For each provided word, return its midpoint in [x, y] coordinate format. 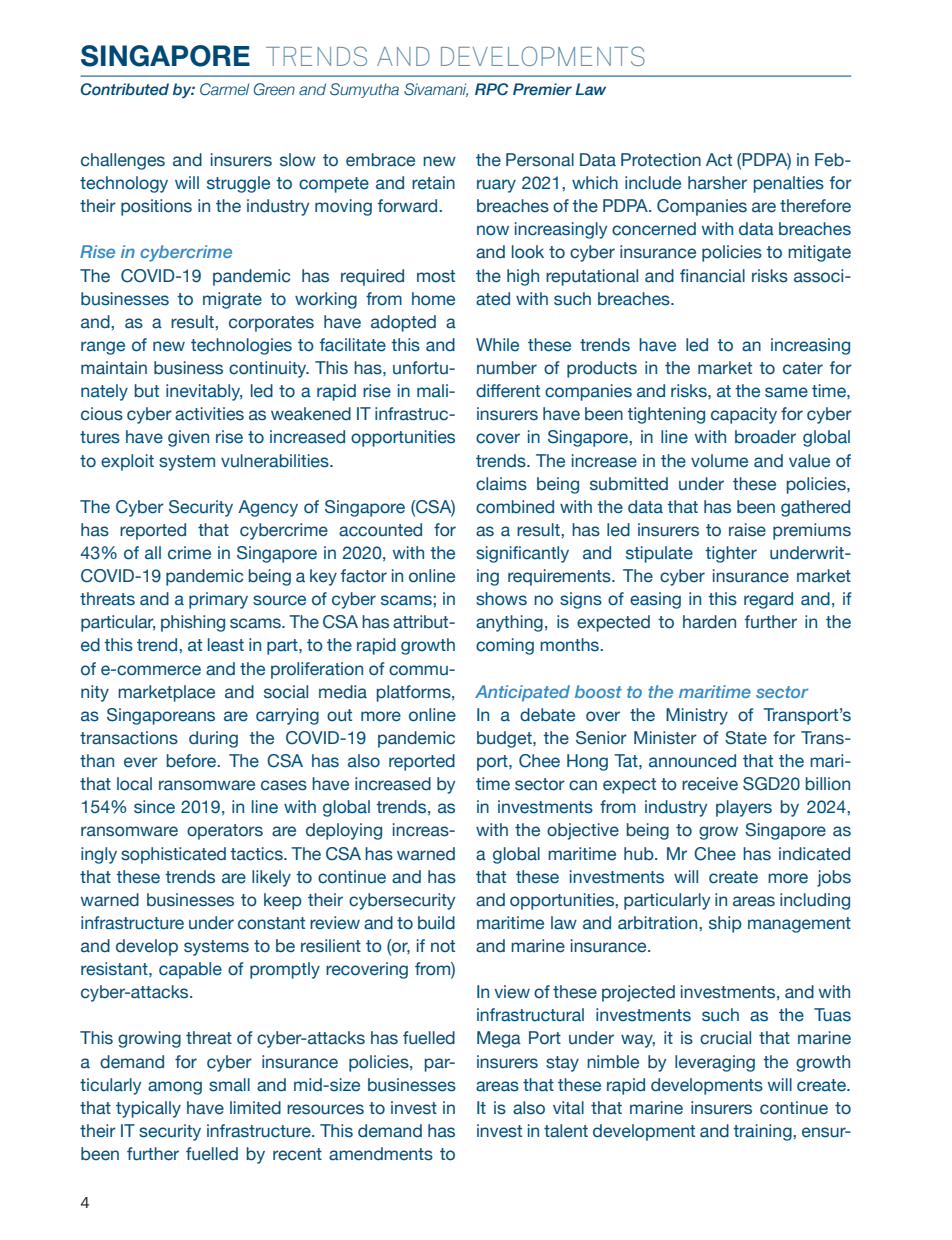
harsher [717, 183]
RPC [491, 89]
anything [509, 623]
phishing [193, 623]
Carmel [224, 89]
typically [148, 1109]
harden [709, 622]
